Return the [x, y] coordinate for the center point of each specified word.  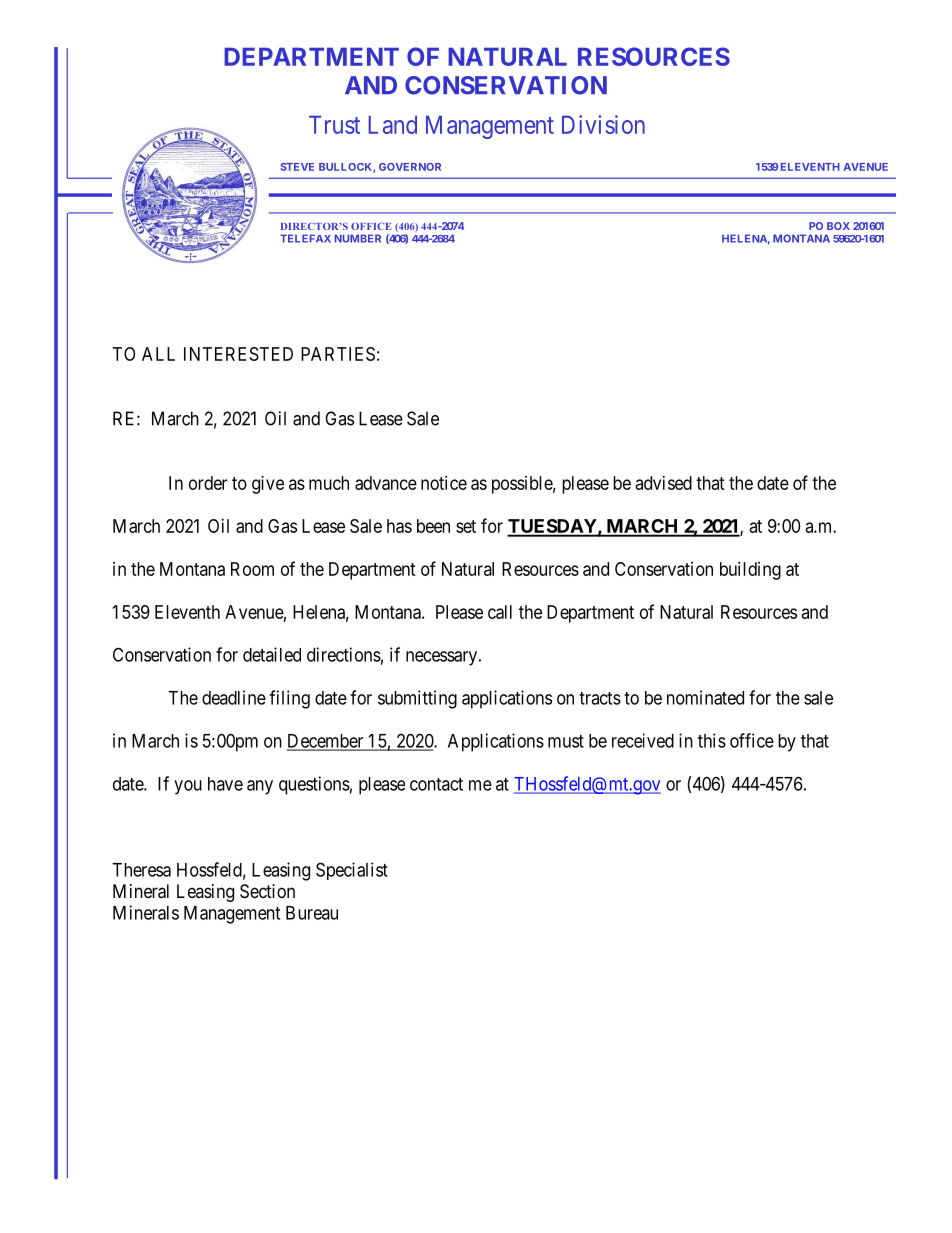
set [466, 526]
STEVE [297, 167]
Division [603, 124]
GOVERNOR [410, 167]
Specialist [352, 871]
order [208, 483]
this [712, 740]
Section [267, 891]
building [750, 571]
